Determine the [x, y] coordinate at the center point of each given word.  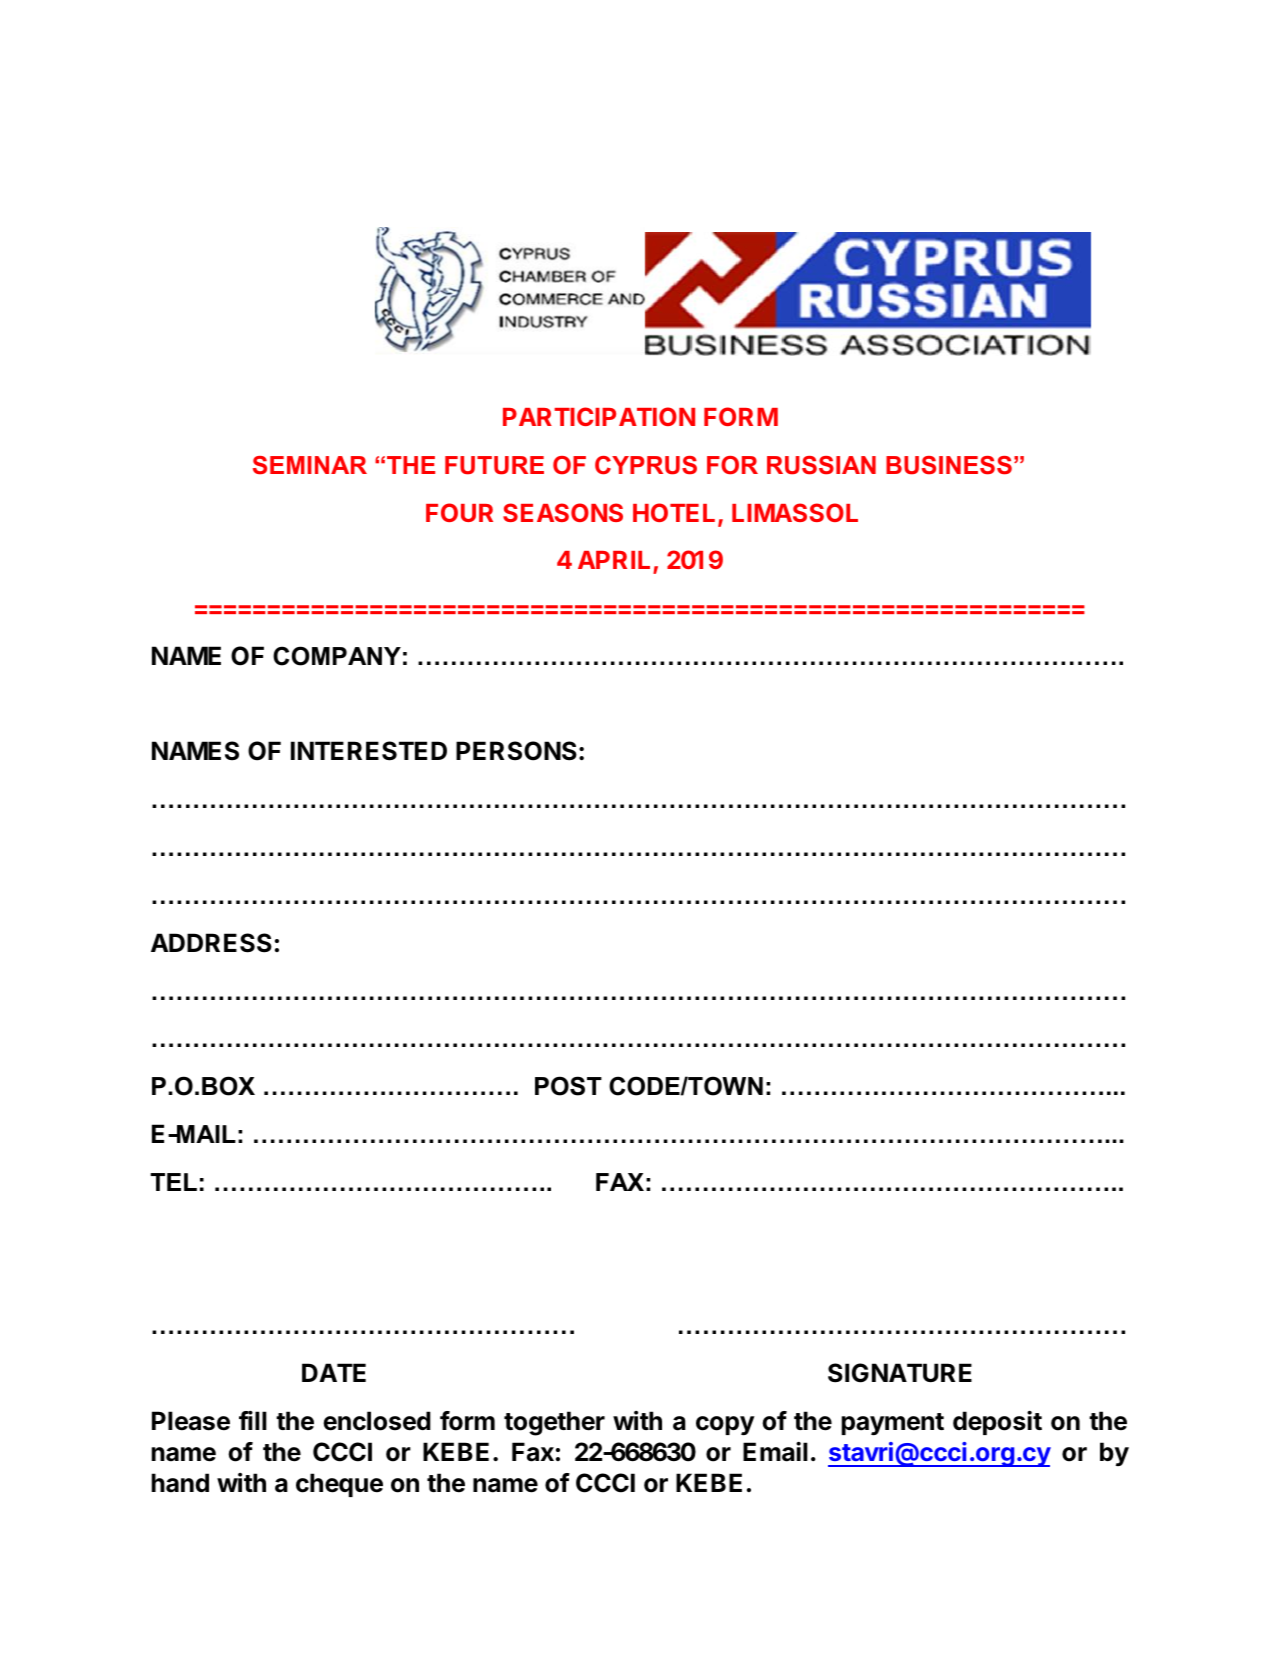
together [554, 1423]
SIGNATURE [900, 1373]
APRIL [614, 560]
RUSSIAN [821, 465]
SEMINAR [310, 465]
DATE [334, 1372]
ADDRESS [211, 943]
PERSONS [516, 751]
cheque [339, 1485]
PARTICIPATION [599, 416]
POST [568, 1086]
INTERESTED [369, 751]
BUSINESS [949, 465]
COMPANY [337, 656]
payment [893, 1424]
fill [253, 1420]
